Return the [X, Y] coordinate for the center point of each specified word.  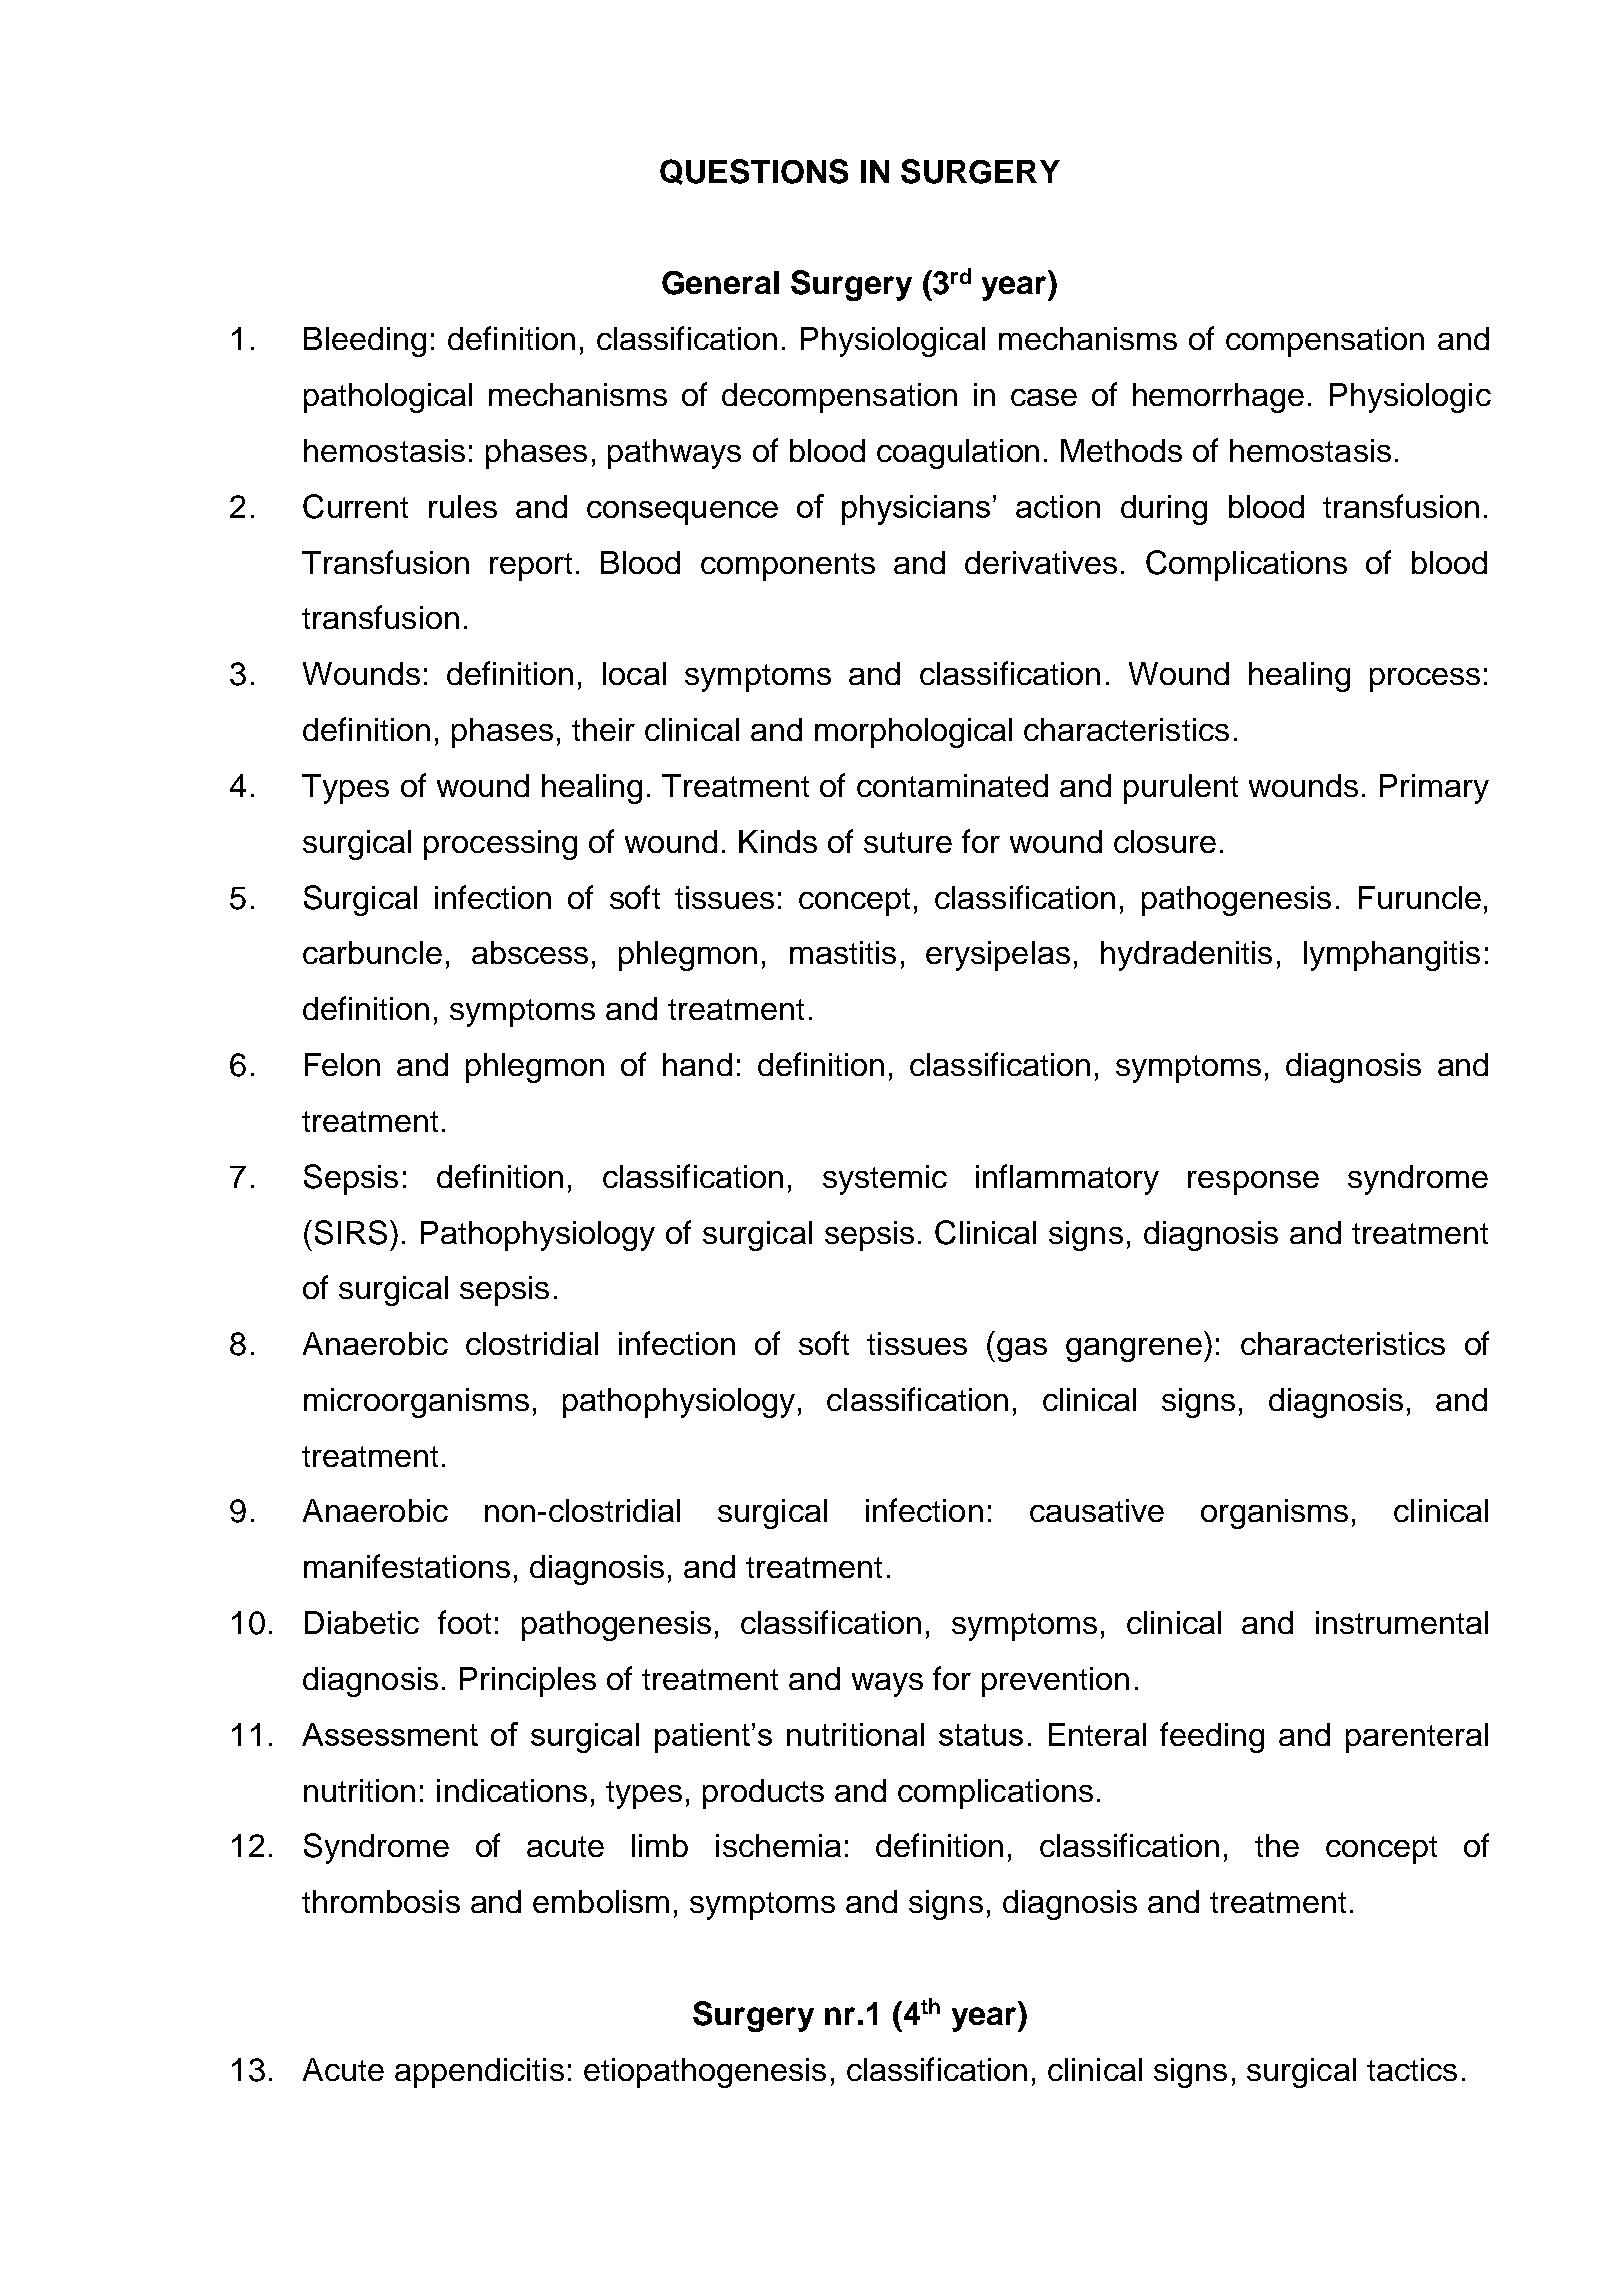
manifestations [407, 1566]
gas [1022, 1350]
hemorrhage [1218, 398]
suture [908, 842]
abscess [530, 952]
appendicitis [479, 2073]
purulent [1181, 789]
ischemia [778, 1845]
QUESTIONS [754, 172]
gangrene [1134, 1350]
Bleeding [365, 342]
